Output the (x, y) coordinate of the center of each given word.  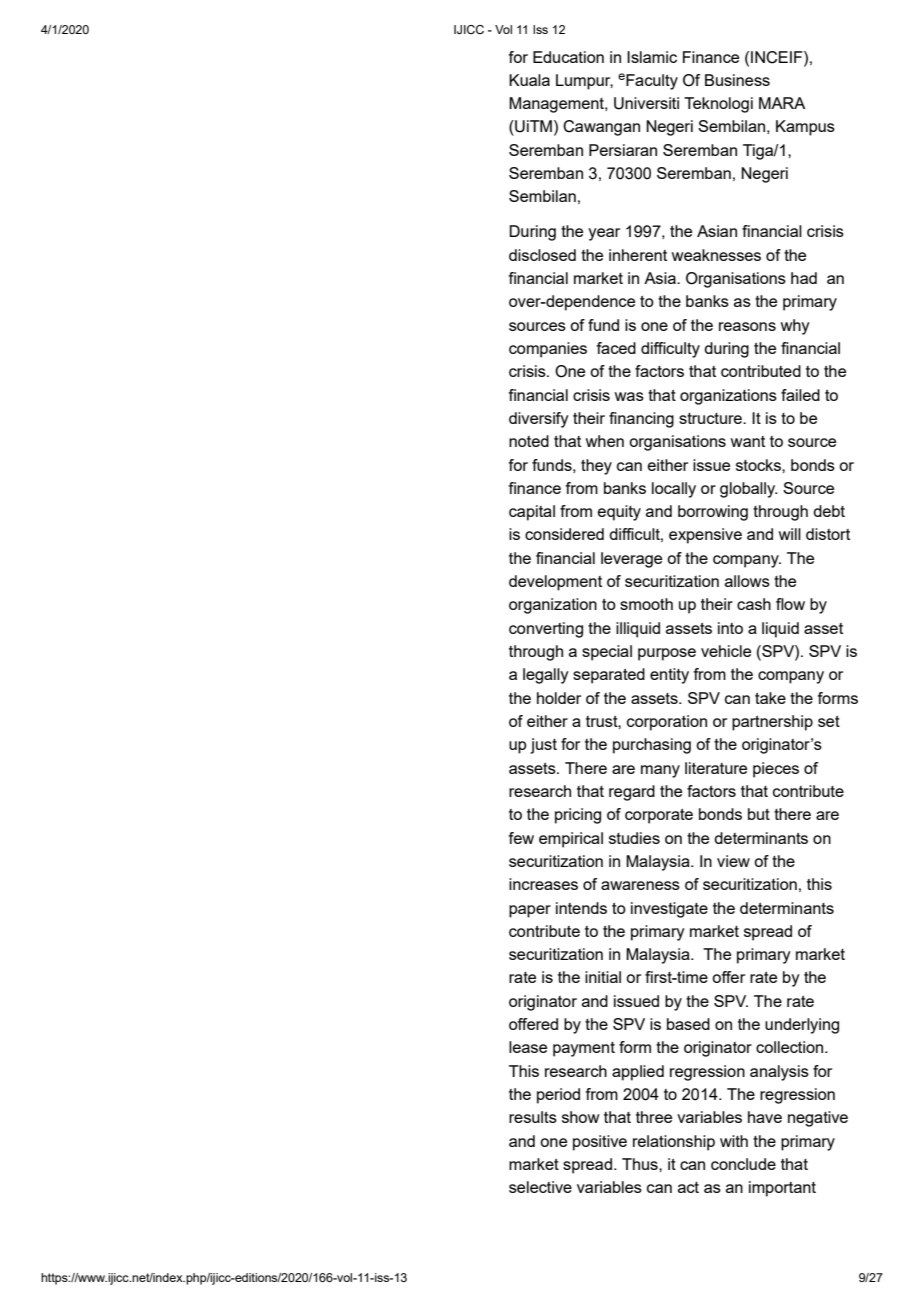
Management (557, 105)
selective (540, 1187)
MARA (782, 103)
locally (674, 490)
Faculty (652, 82)
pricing (578, 816)
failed (800, 395)
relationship (674, 1143)
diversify (539, 420)
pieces (776, 770)
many (660, 771)
